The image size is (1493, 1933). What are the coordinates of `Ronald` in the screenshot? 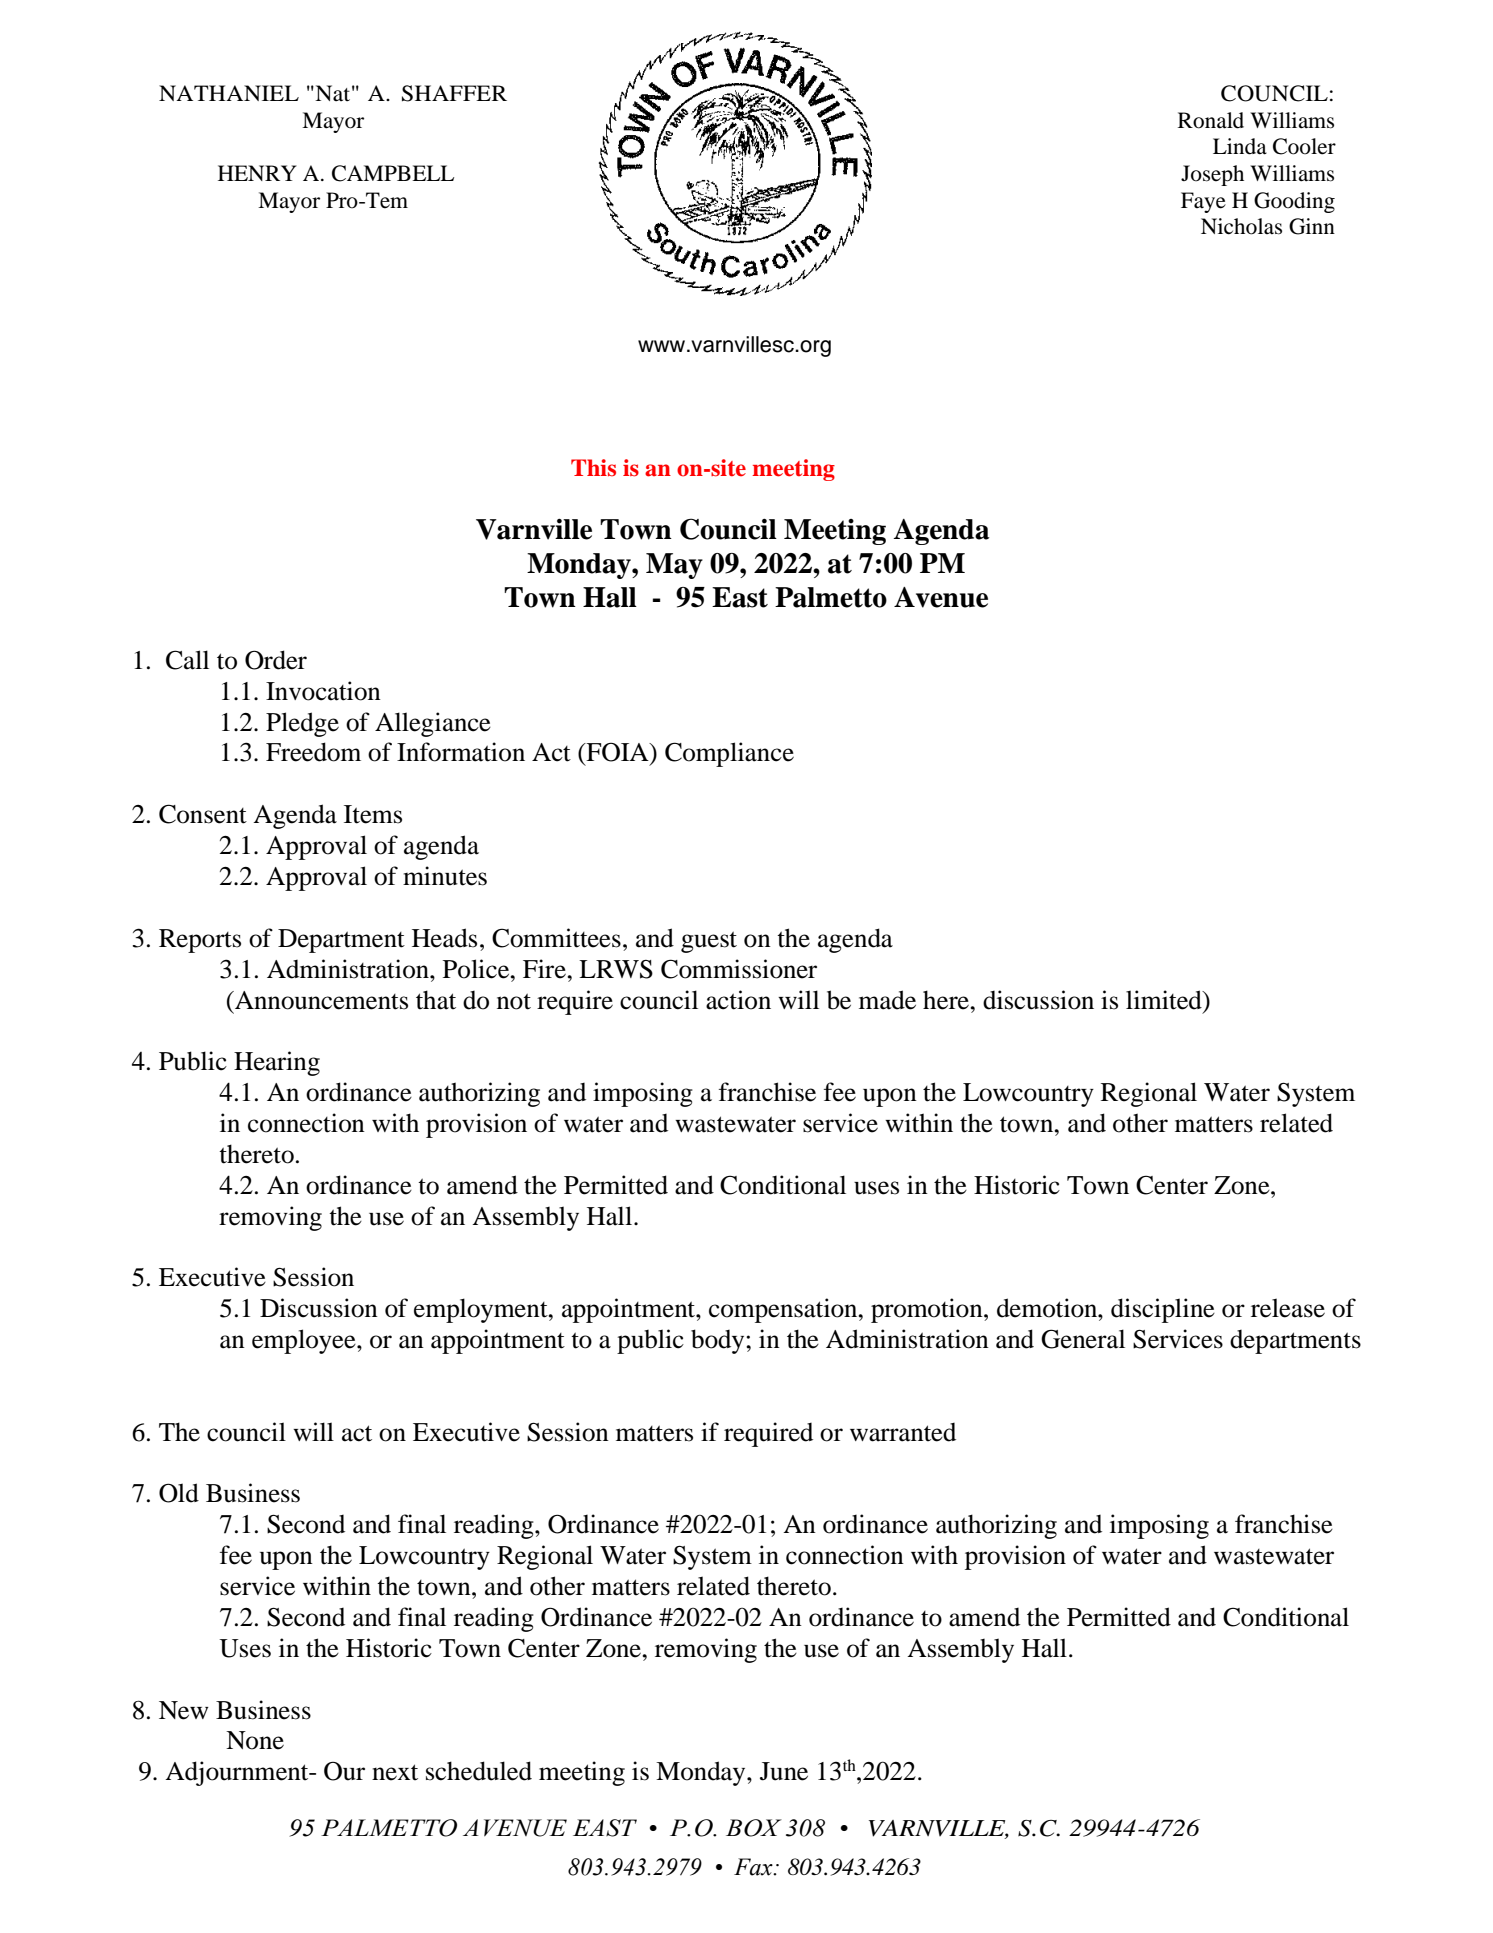 It's located at (1211, 120).
